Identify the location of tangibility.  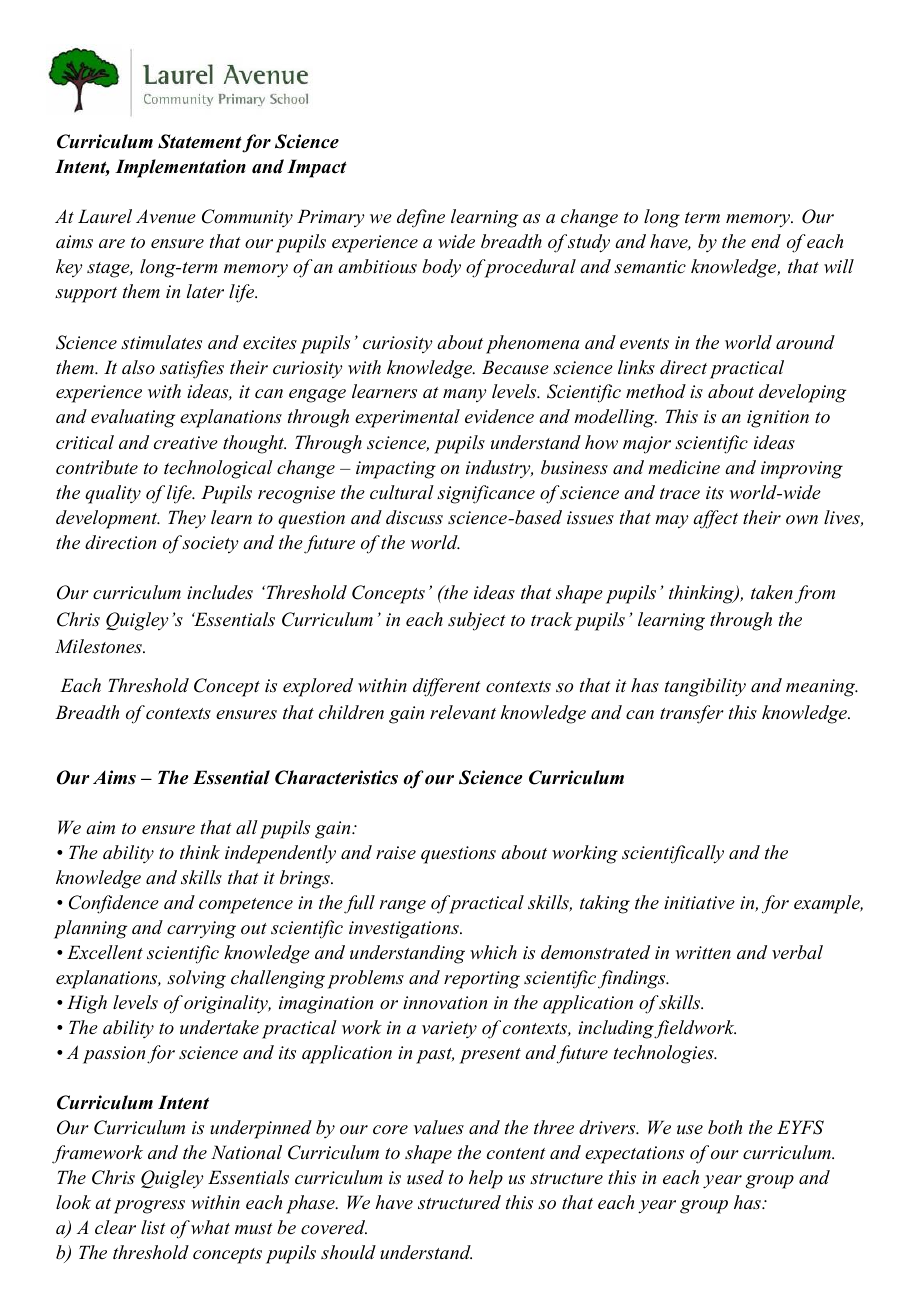
(705, 687).
